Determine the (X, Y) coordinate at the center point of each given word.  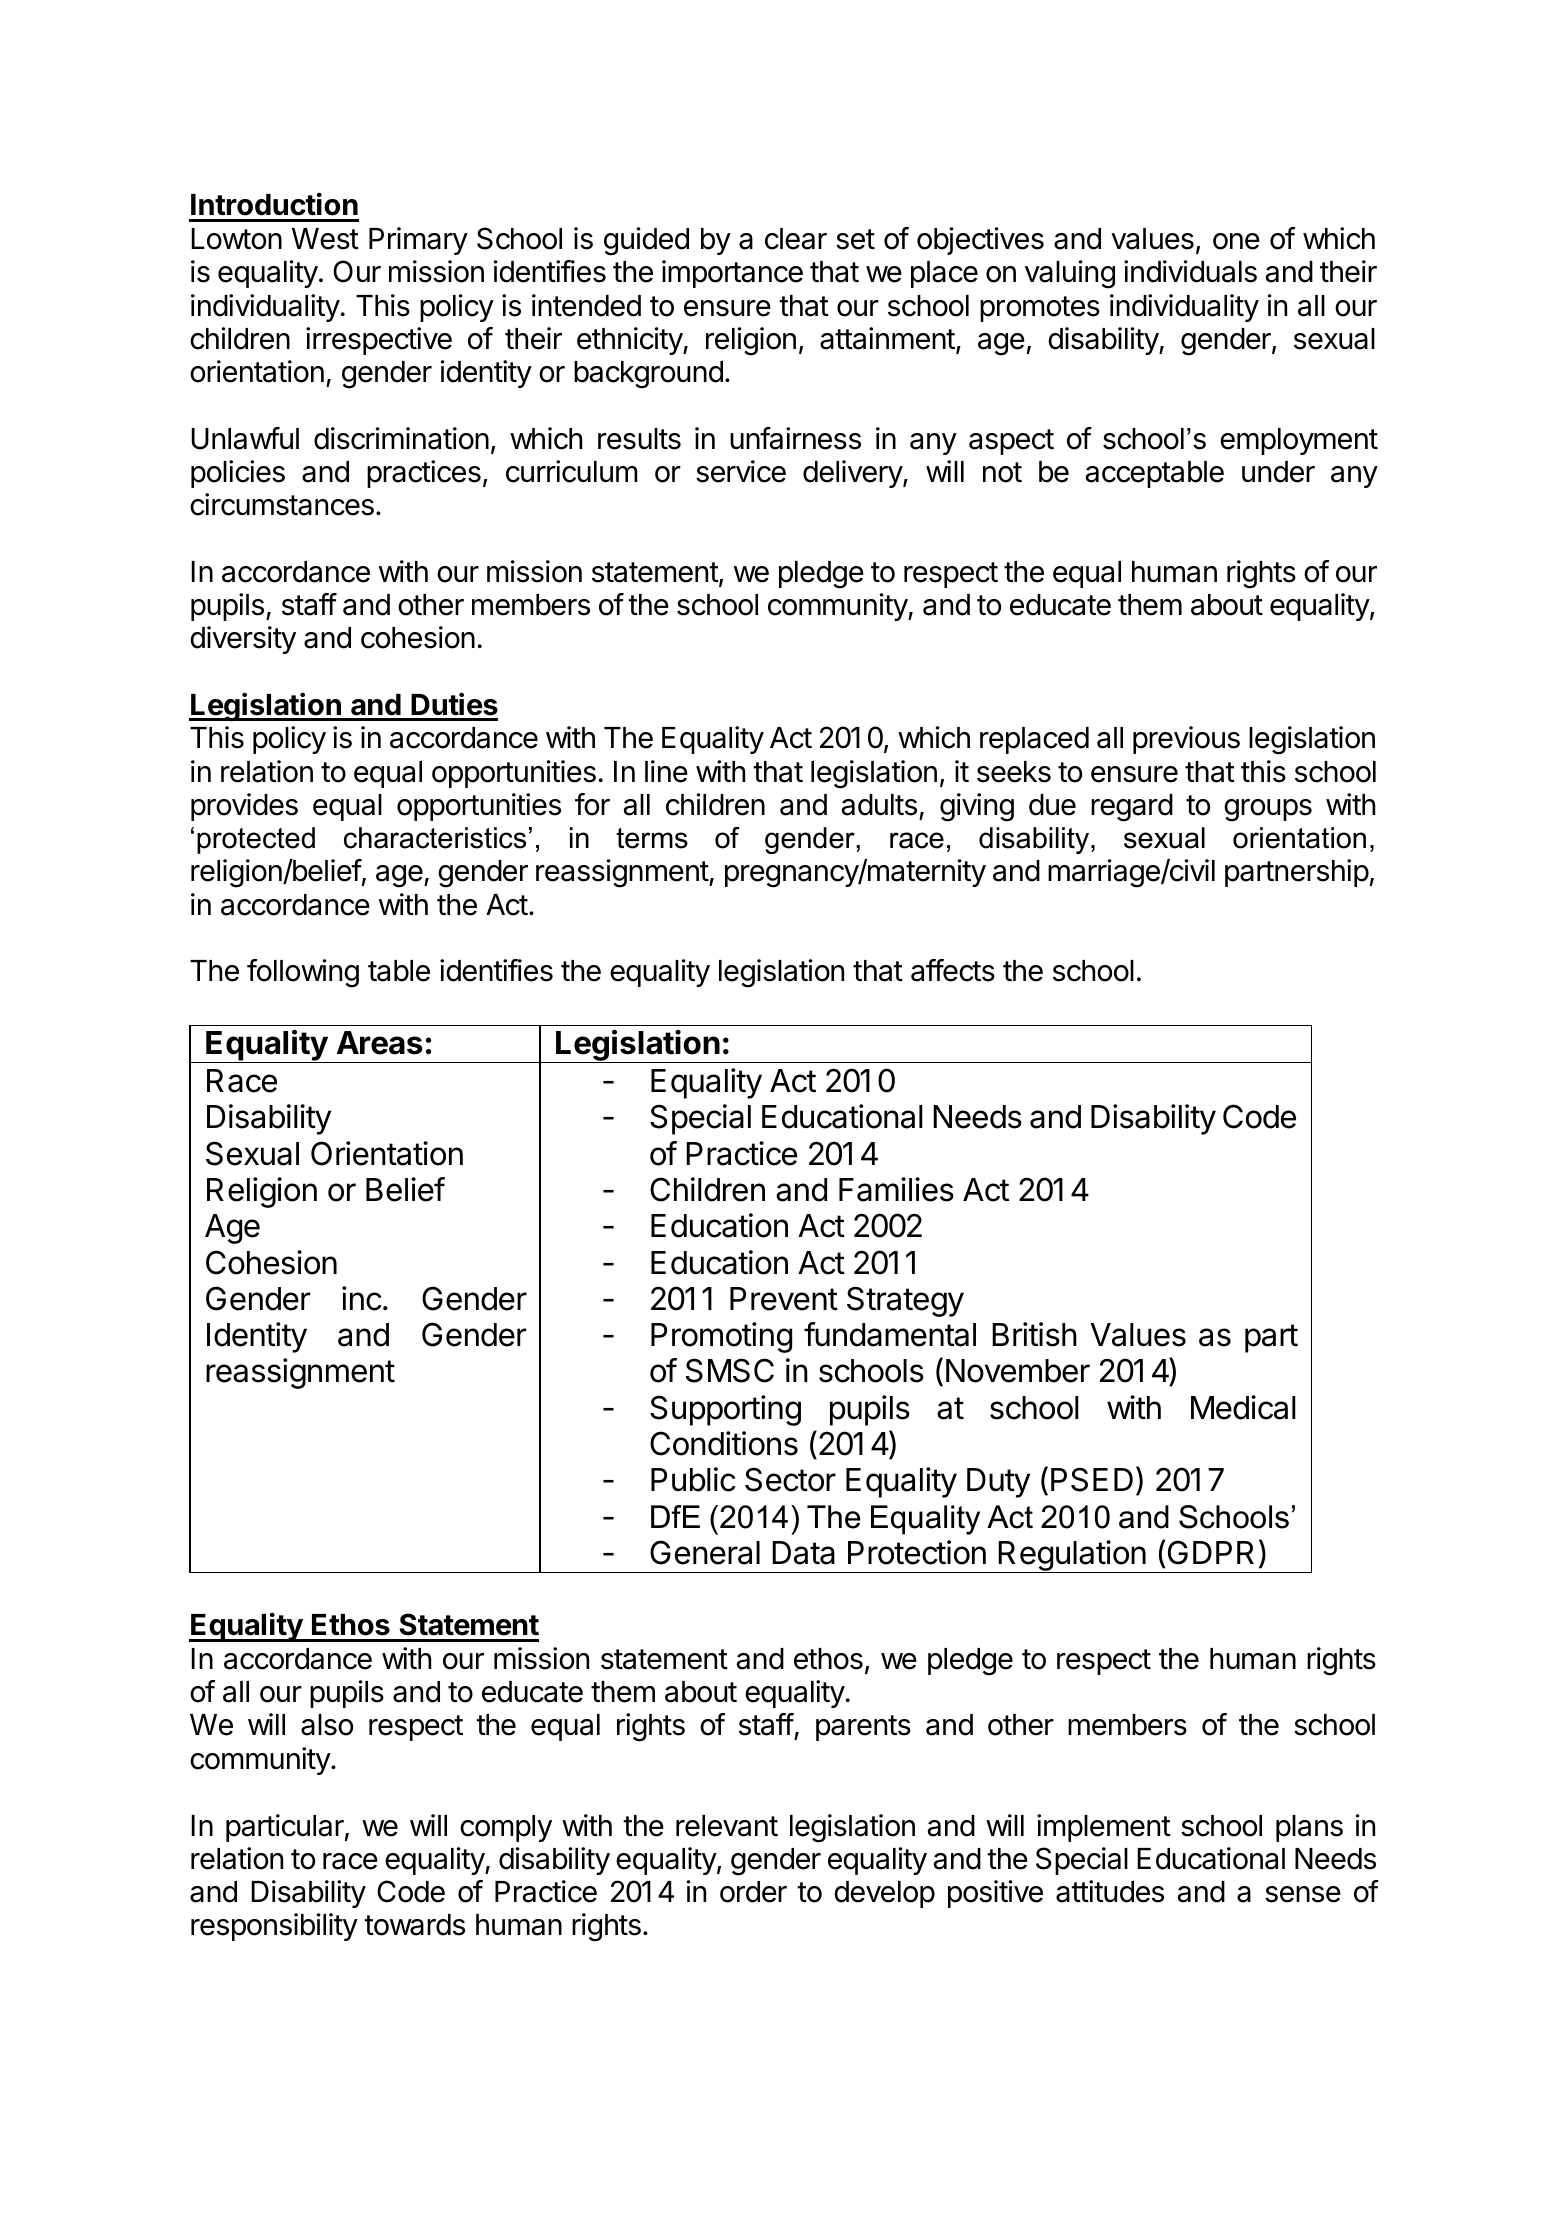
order (753, 1892)
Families (896, 1189)
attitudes (1110, 1891)
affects (953, 970)
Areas (380, 1043)
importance (732, 274)
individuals (1190, 271)
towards (414, 1925)
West (325, 239)
